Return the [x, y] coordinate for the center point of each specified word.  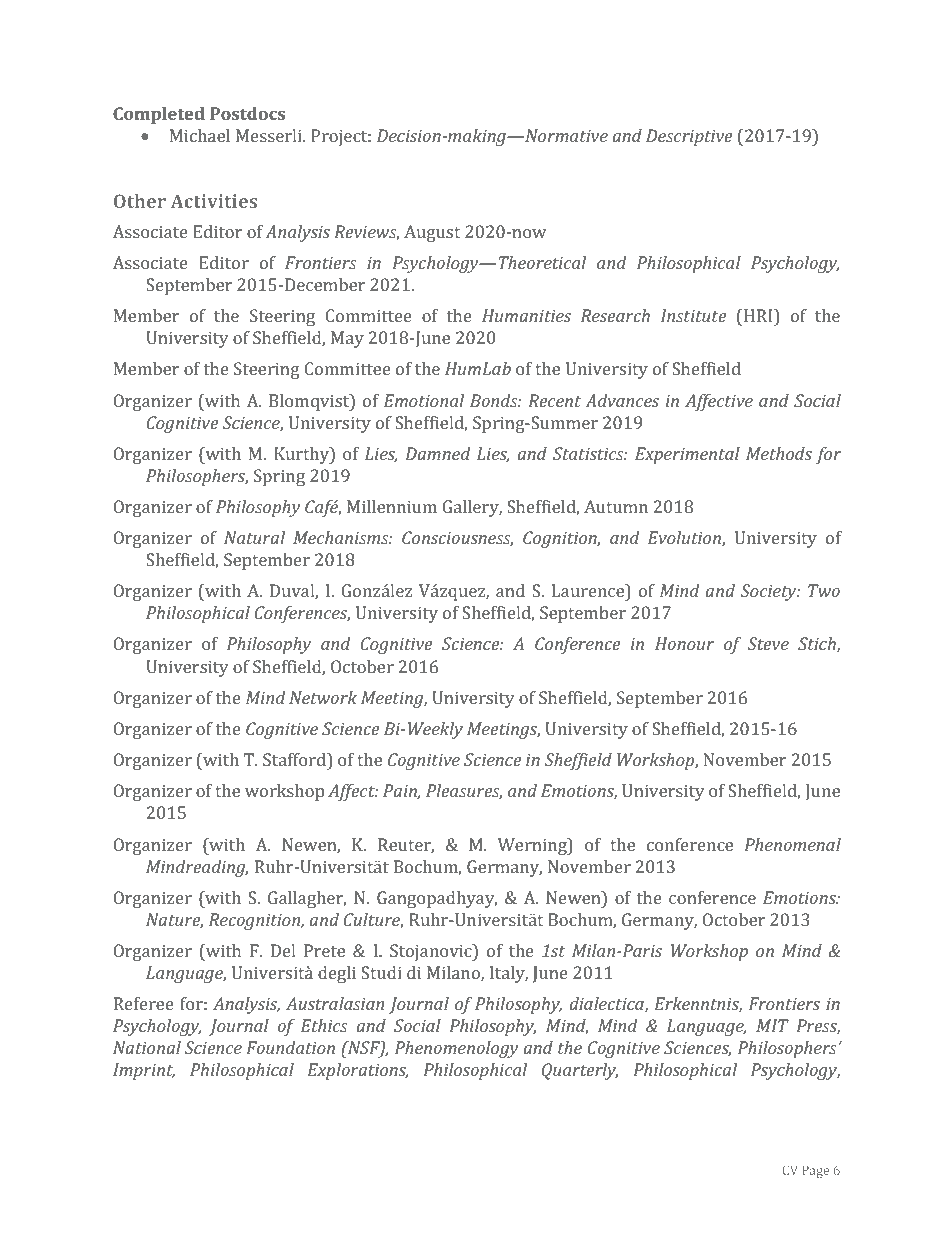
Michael [200, 135]
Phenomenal [792, 844]
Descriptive [689, 137]
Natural [254, 537]
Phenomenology [457, 1049]
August [432, 233]
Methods [779, 453]
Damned [438, 453]
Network [323, 697]
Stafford [295, 759]
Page [815, 1171]
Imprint [144, 1071]
